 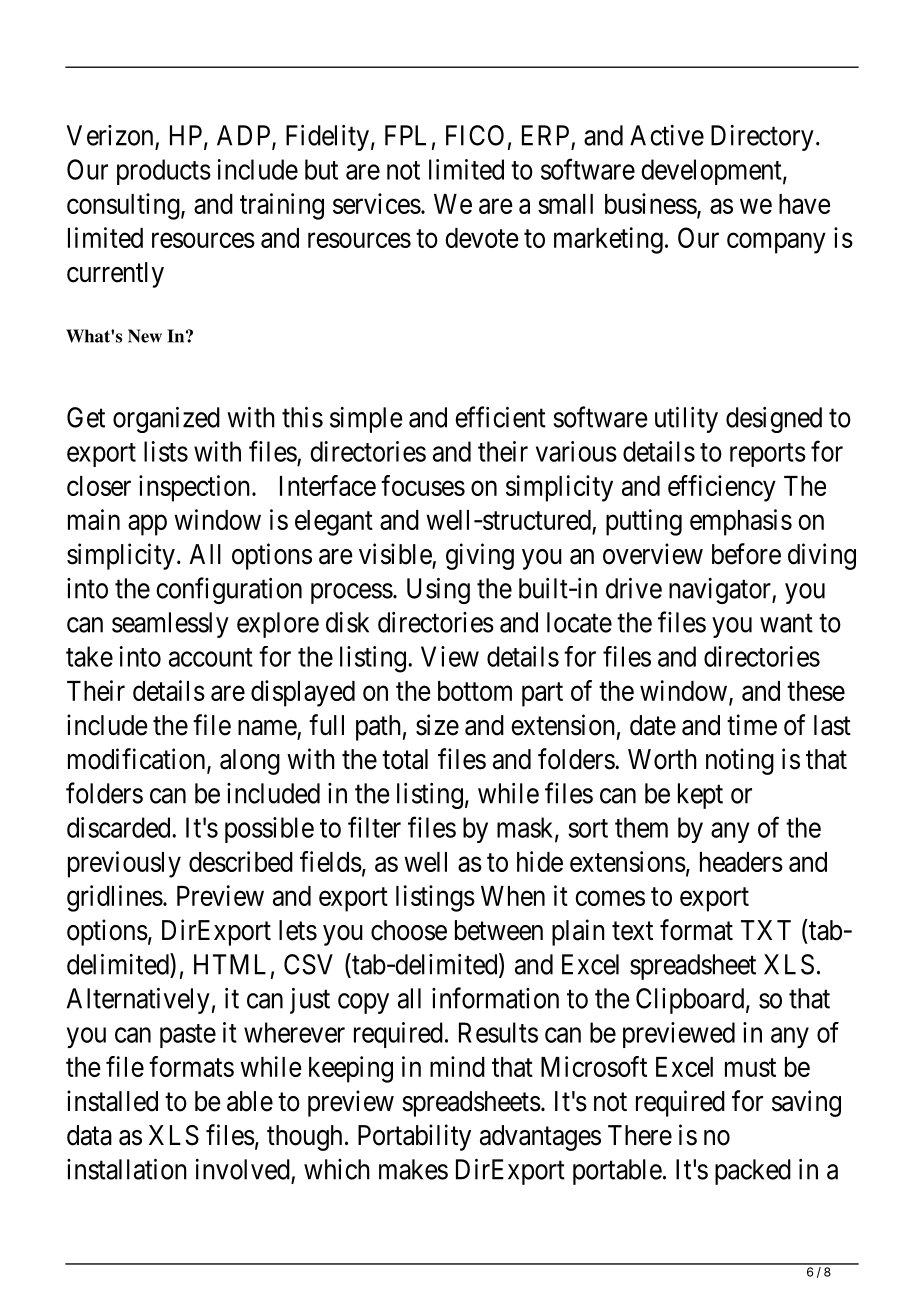 What do you see at coordinates (423, 485) in the screenshot?
I see `focuses` at bounding box center [423, 485].
